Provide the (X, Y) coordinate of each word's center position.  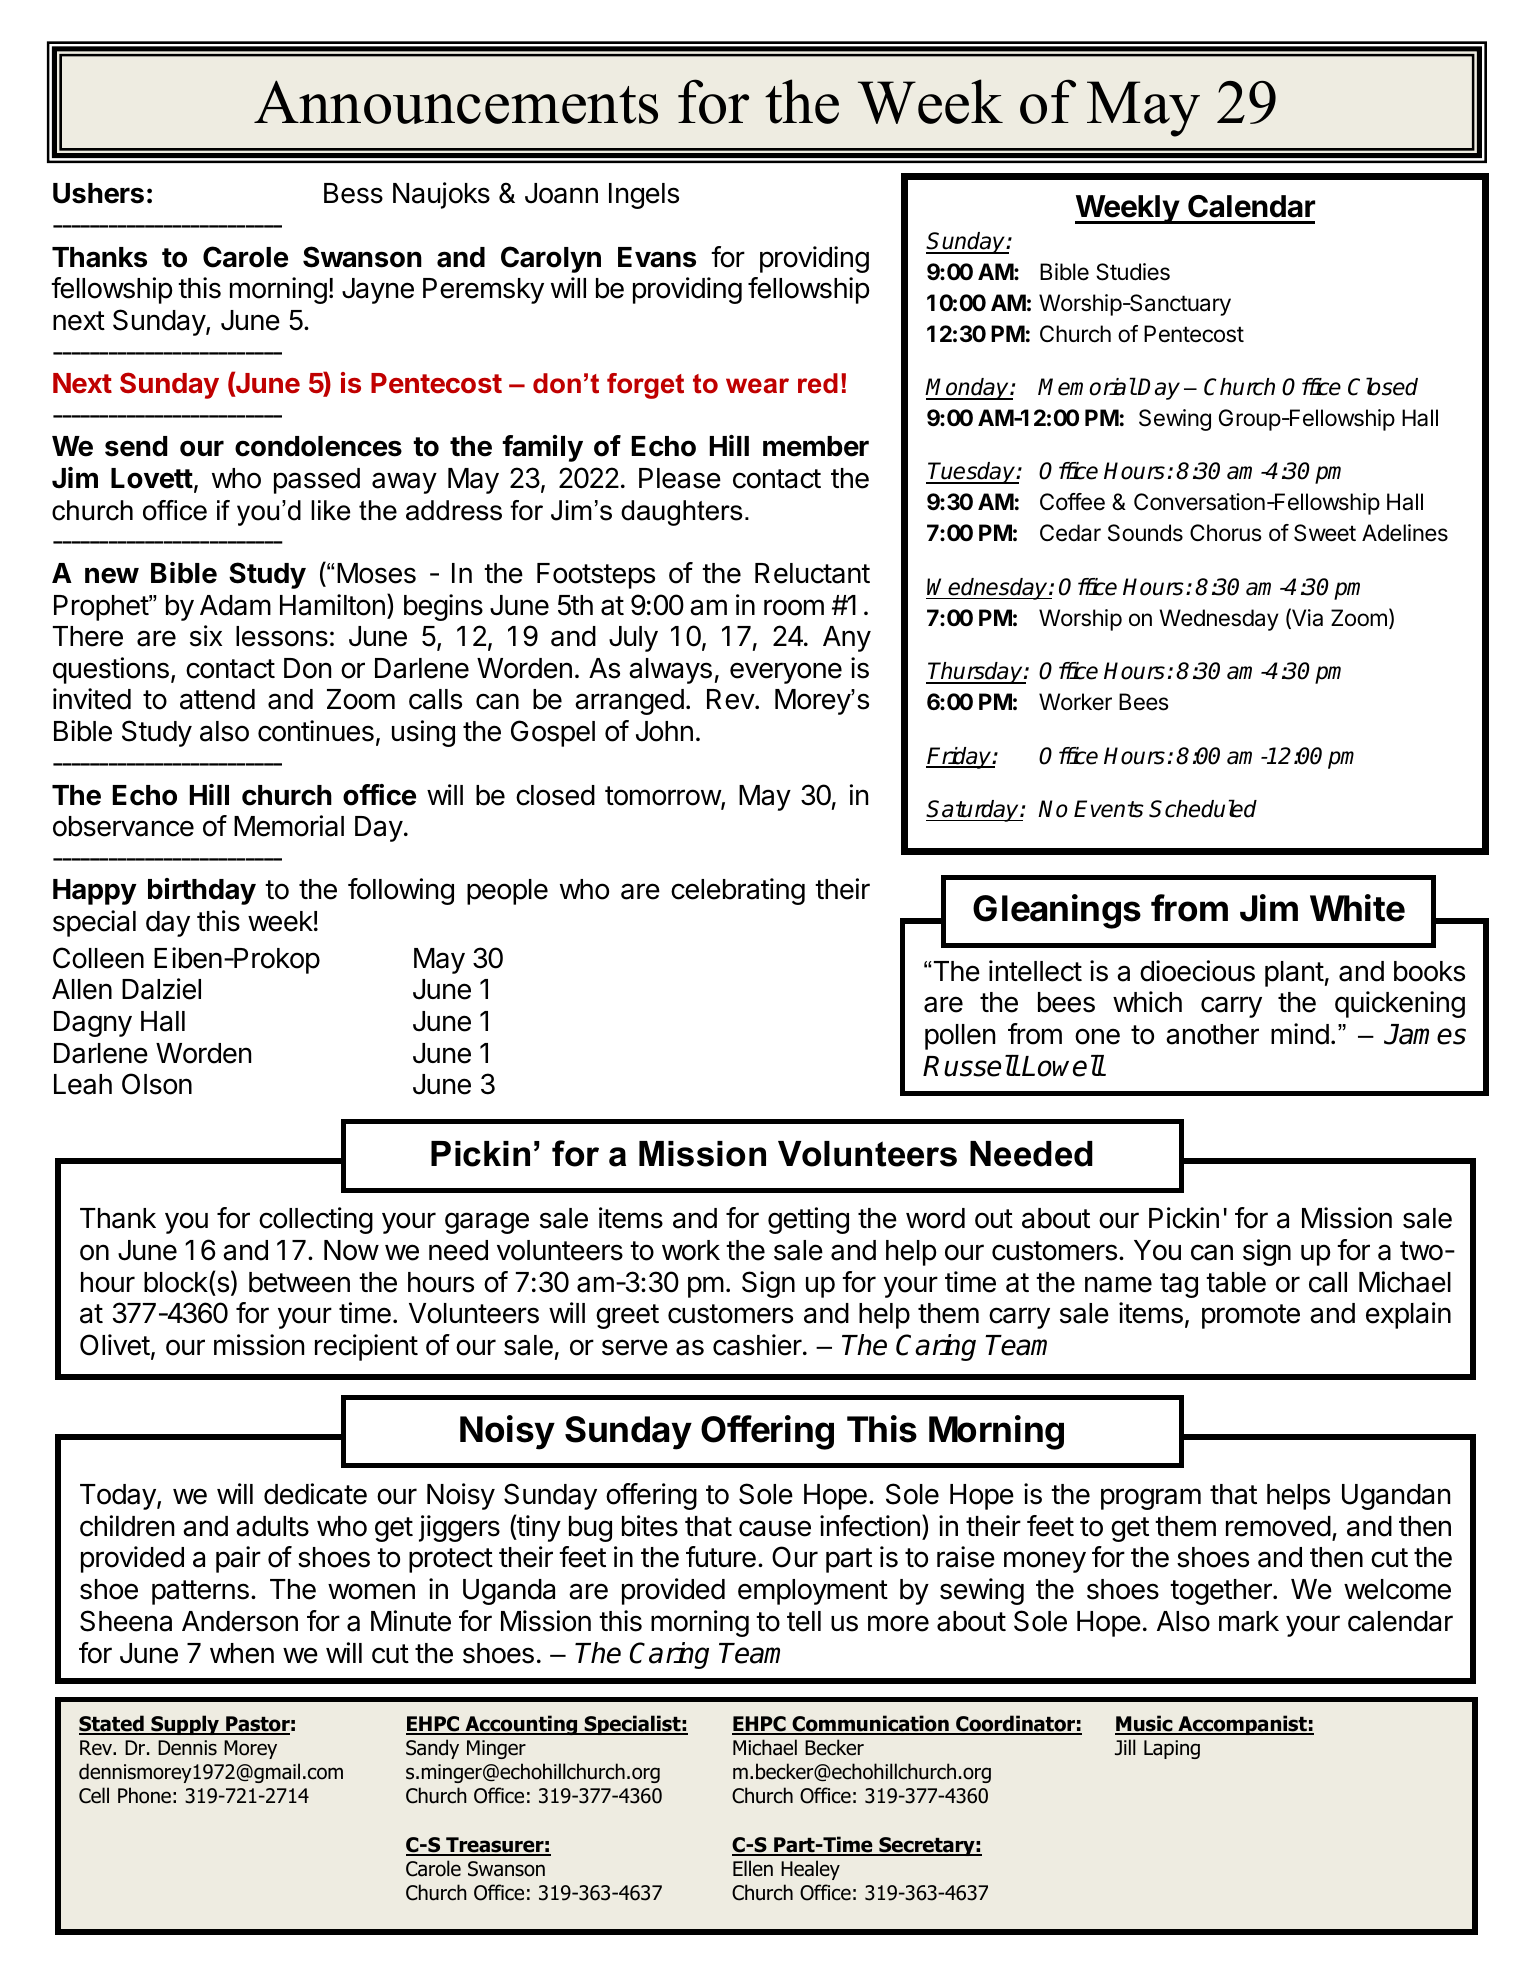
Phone (144, 1795)
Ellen (753, 1868)
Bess (353, 193)
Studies (1133, 272)
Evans (657, 257)
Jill (1125, 1747)
